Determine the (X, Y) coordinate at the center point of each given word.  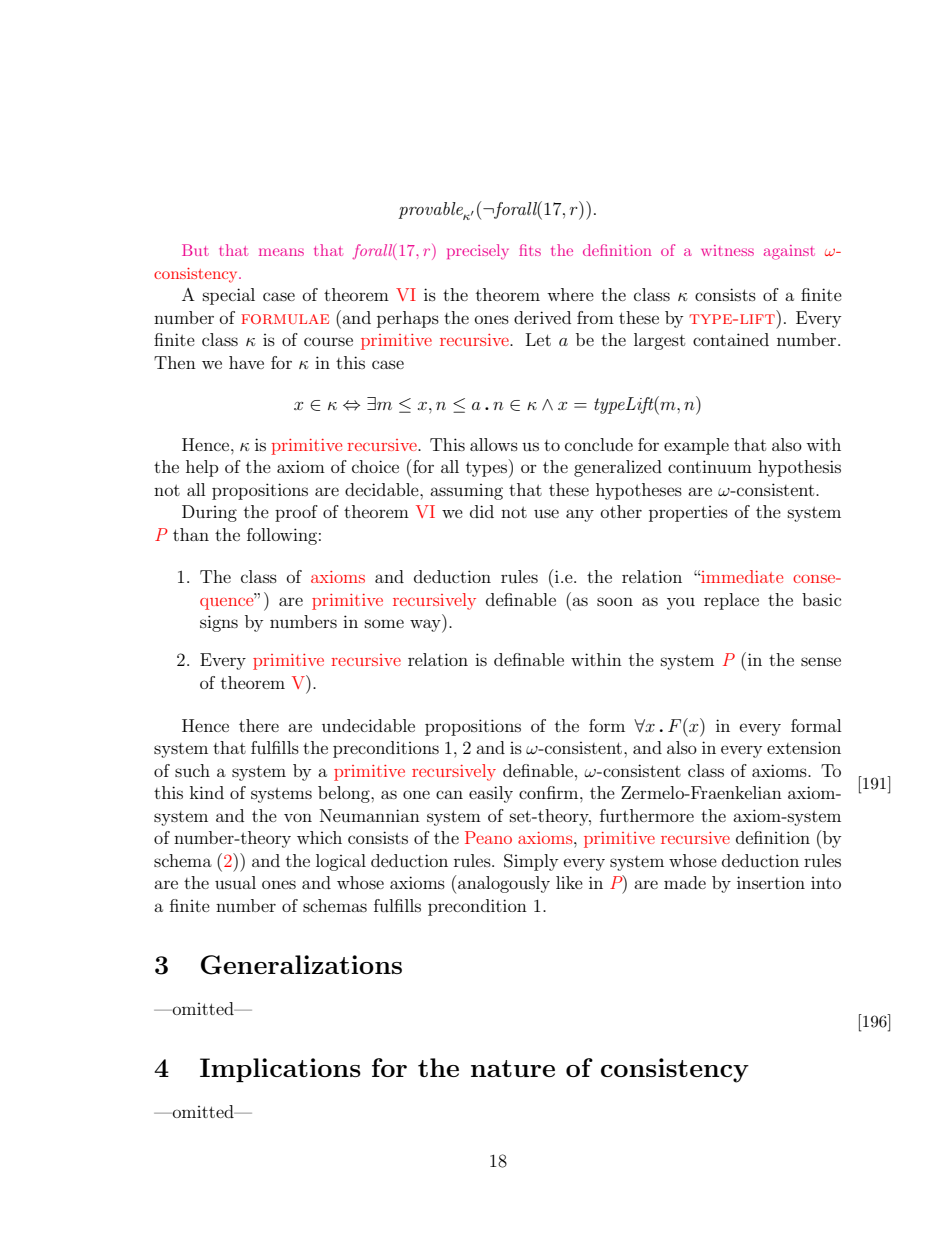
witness (727, 250)
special (229, 296)
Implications (280, 1070)
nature (513, 1068)
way (426, 626)
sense (821, 661)
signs (219, 623)
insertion (771, 882)
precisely (478, 252)
